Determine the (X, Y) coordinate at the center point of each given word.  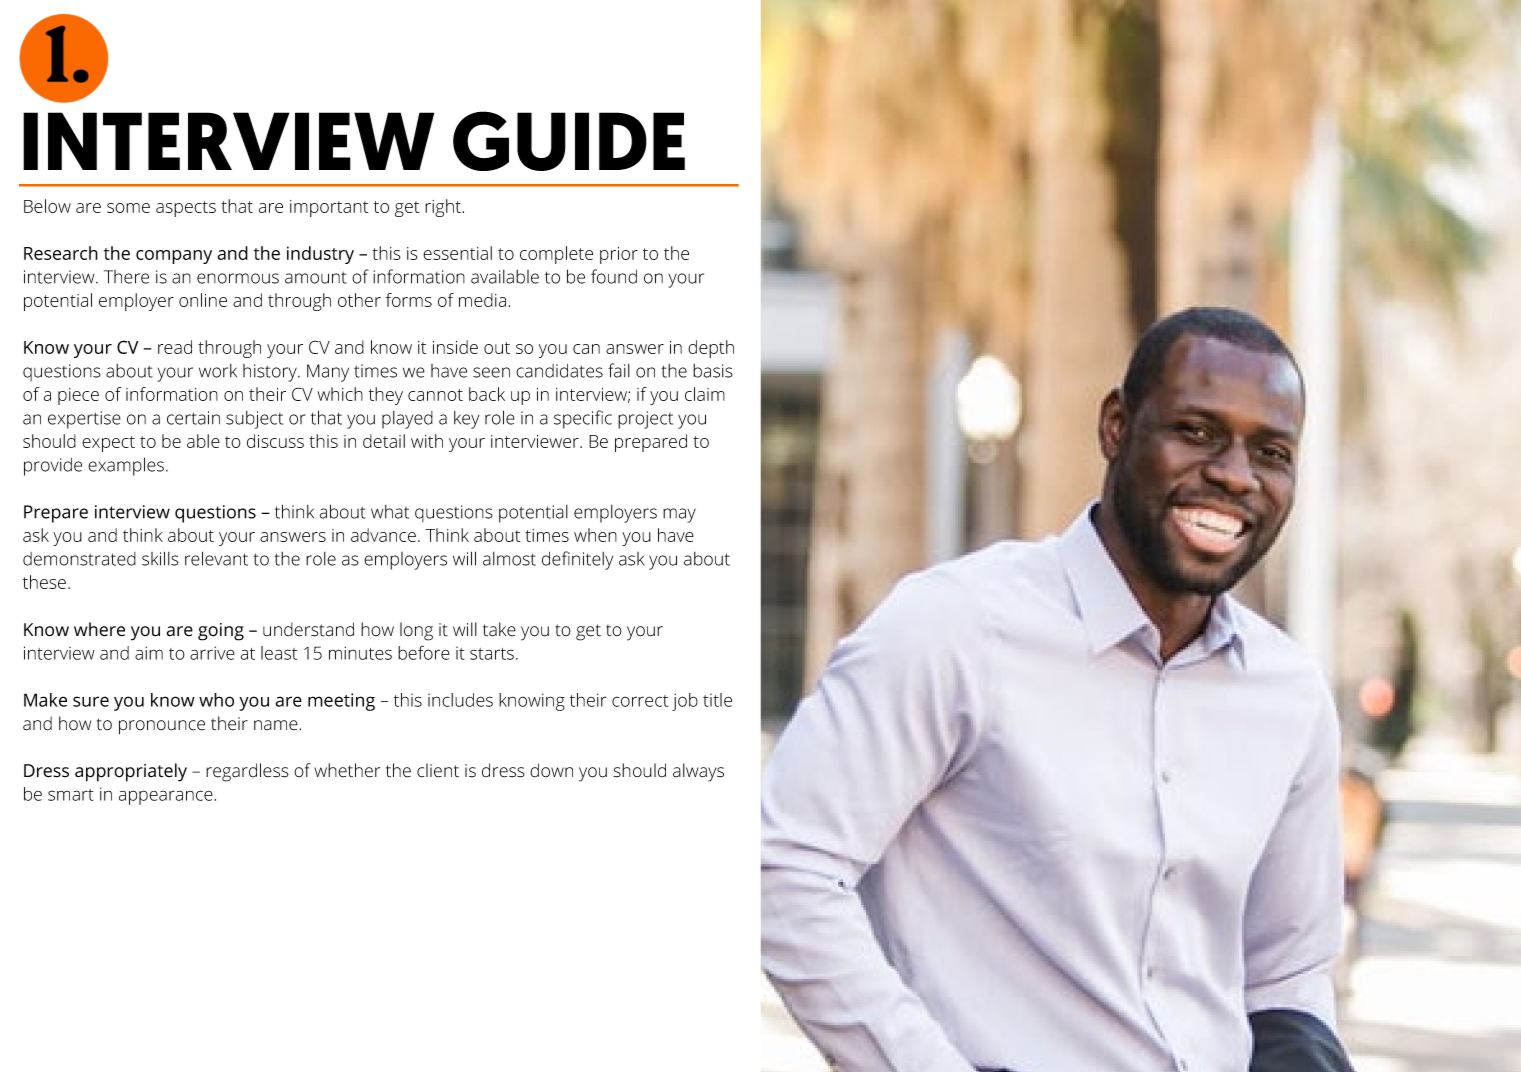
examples (126, 466)
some (128, 208)
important (329, 208)
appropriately (131, 772)
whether (347, 770)
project (645, 420)
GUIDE (569, 141)
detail (384, 441)
